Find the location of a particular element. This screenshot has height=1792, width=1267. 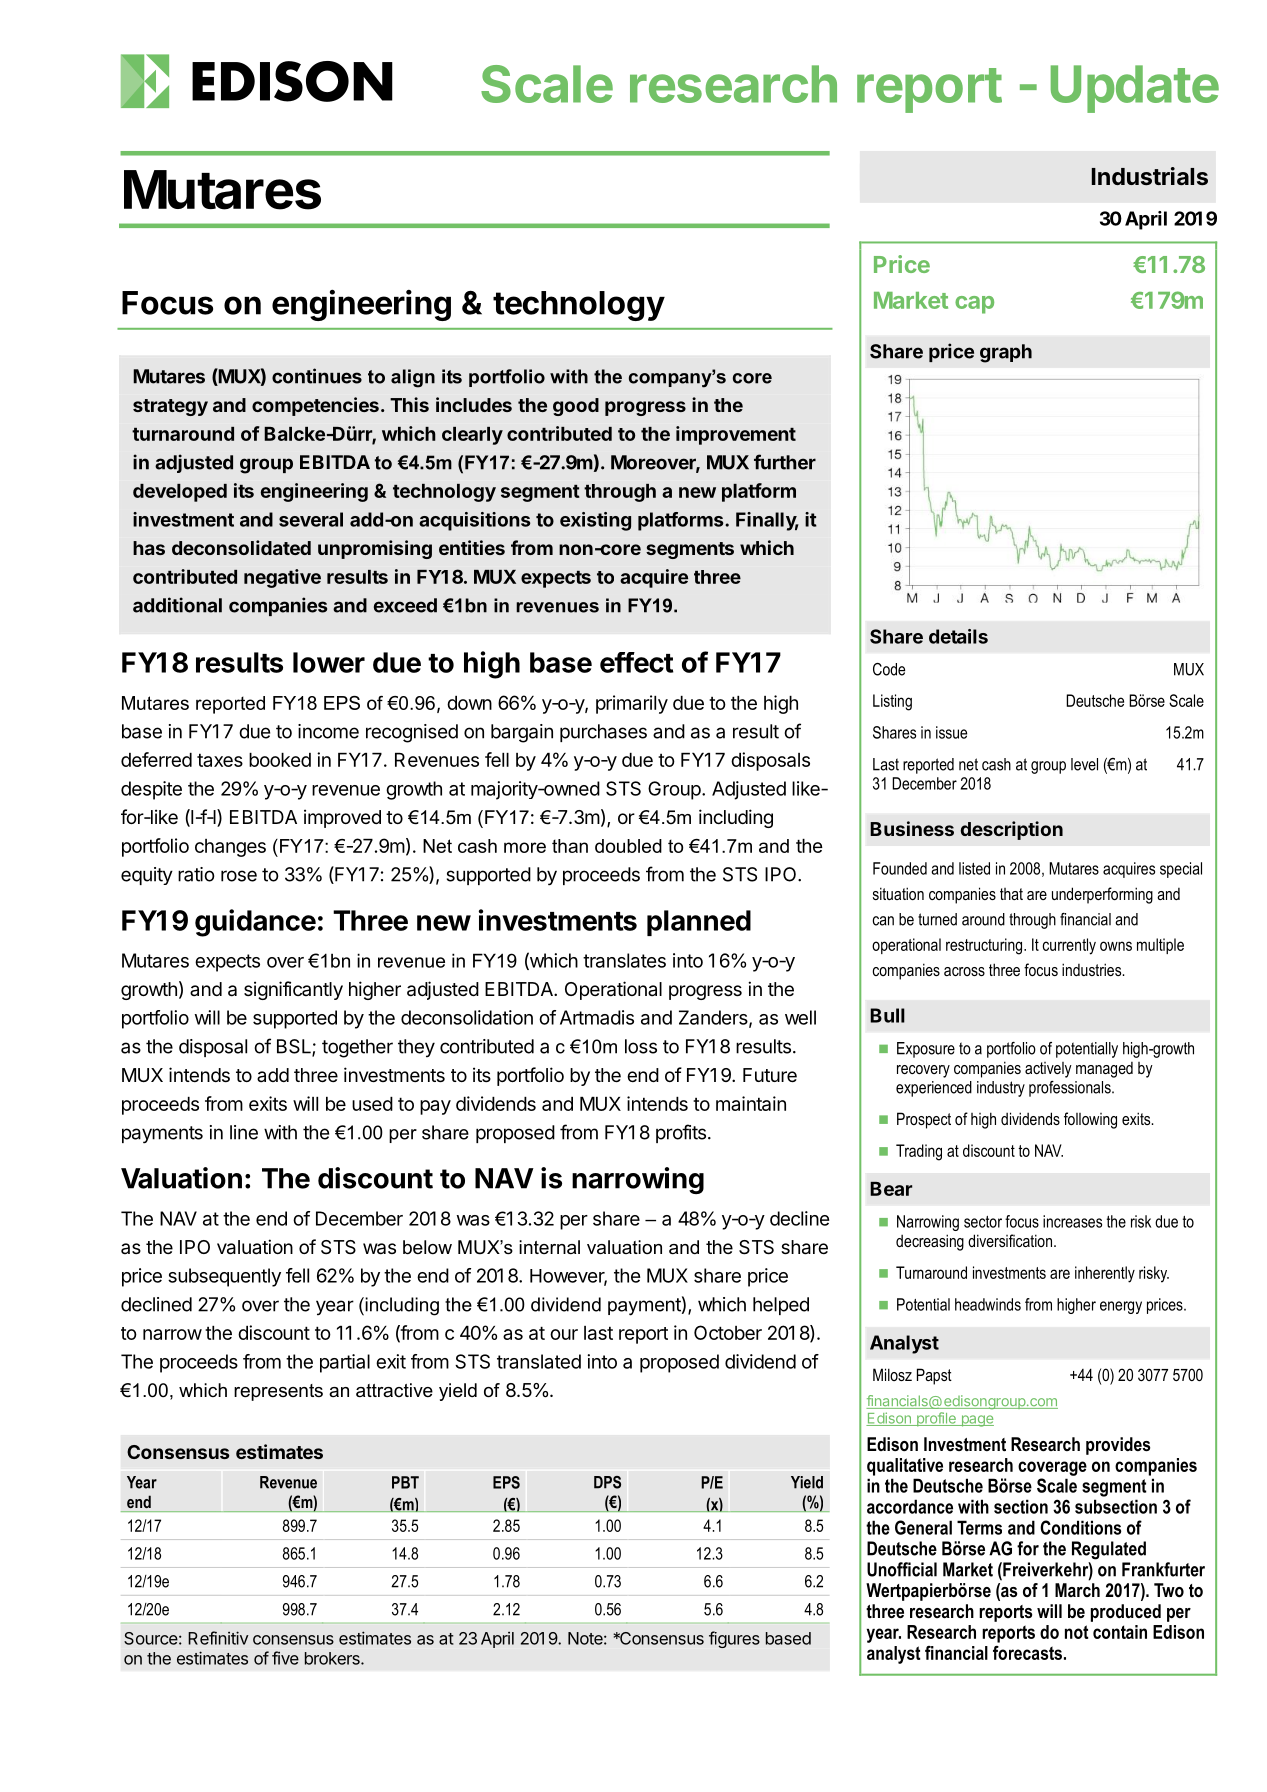

five is located at coordinates (285, 1658).
